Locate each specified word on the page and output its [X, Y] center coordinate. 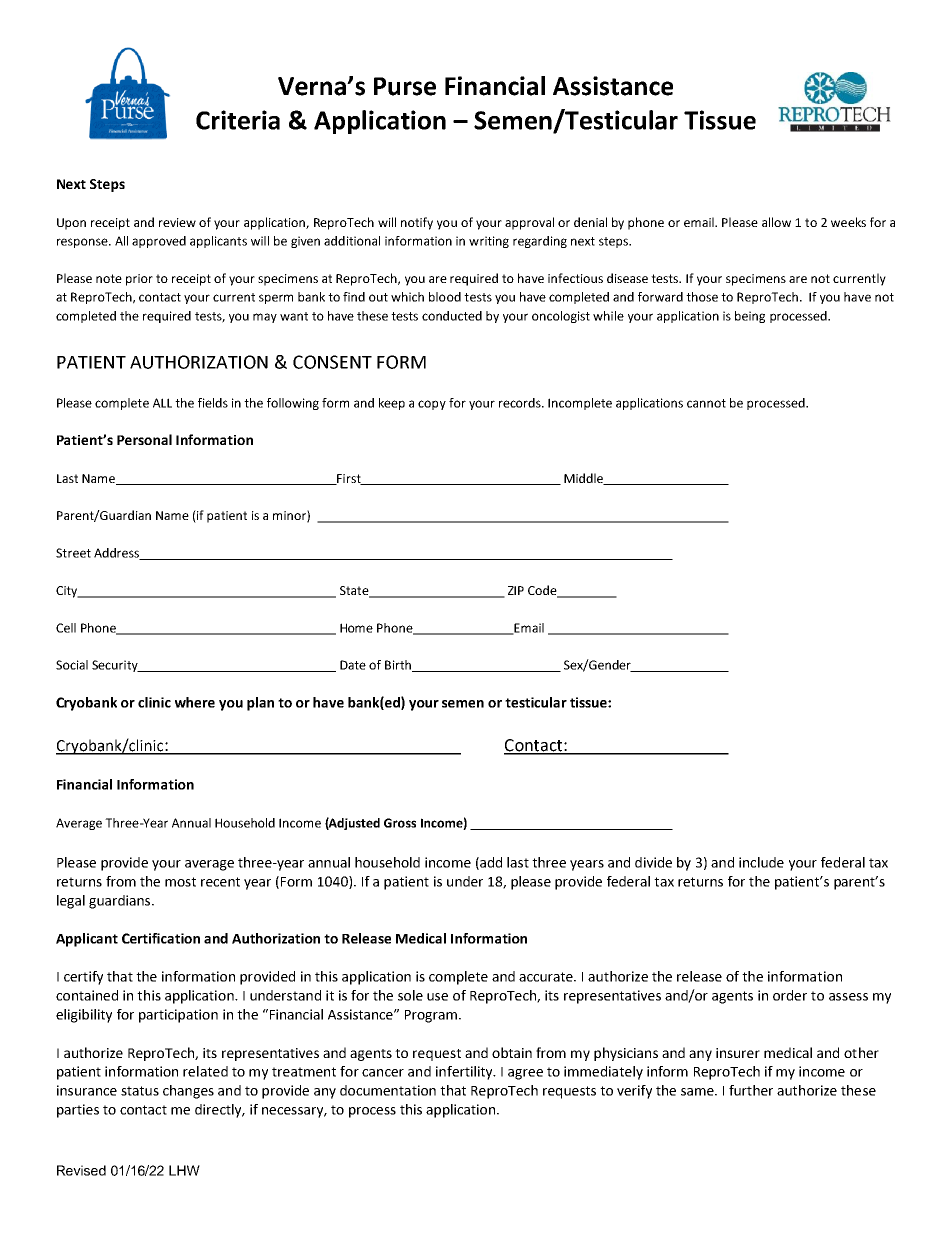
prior [139, 280]
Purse [405, 86]
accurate [547, 977]
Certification [161, 938]
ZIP [516, 590]
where [195, 702]
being [750, 317]
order [790, 995]
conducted [452, 316]
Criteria [238, 120]
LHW [184, 1170]
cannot [706, 403]
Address [118, 554]
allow [776, 222]
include [761, 862]
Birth [399, 666]
